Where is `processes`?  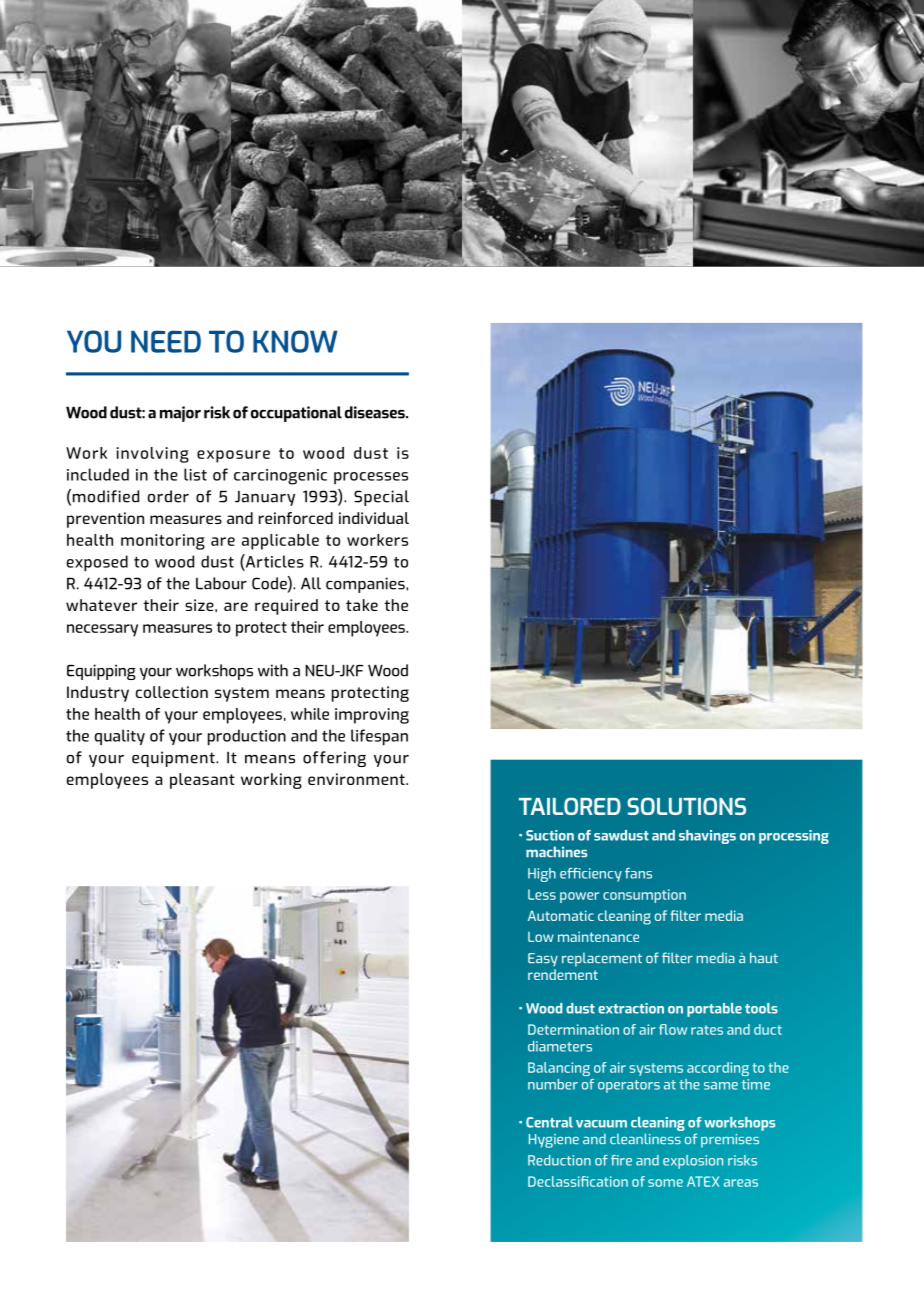
processes is located at coordinates (371, 478).
